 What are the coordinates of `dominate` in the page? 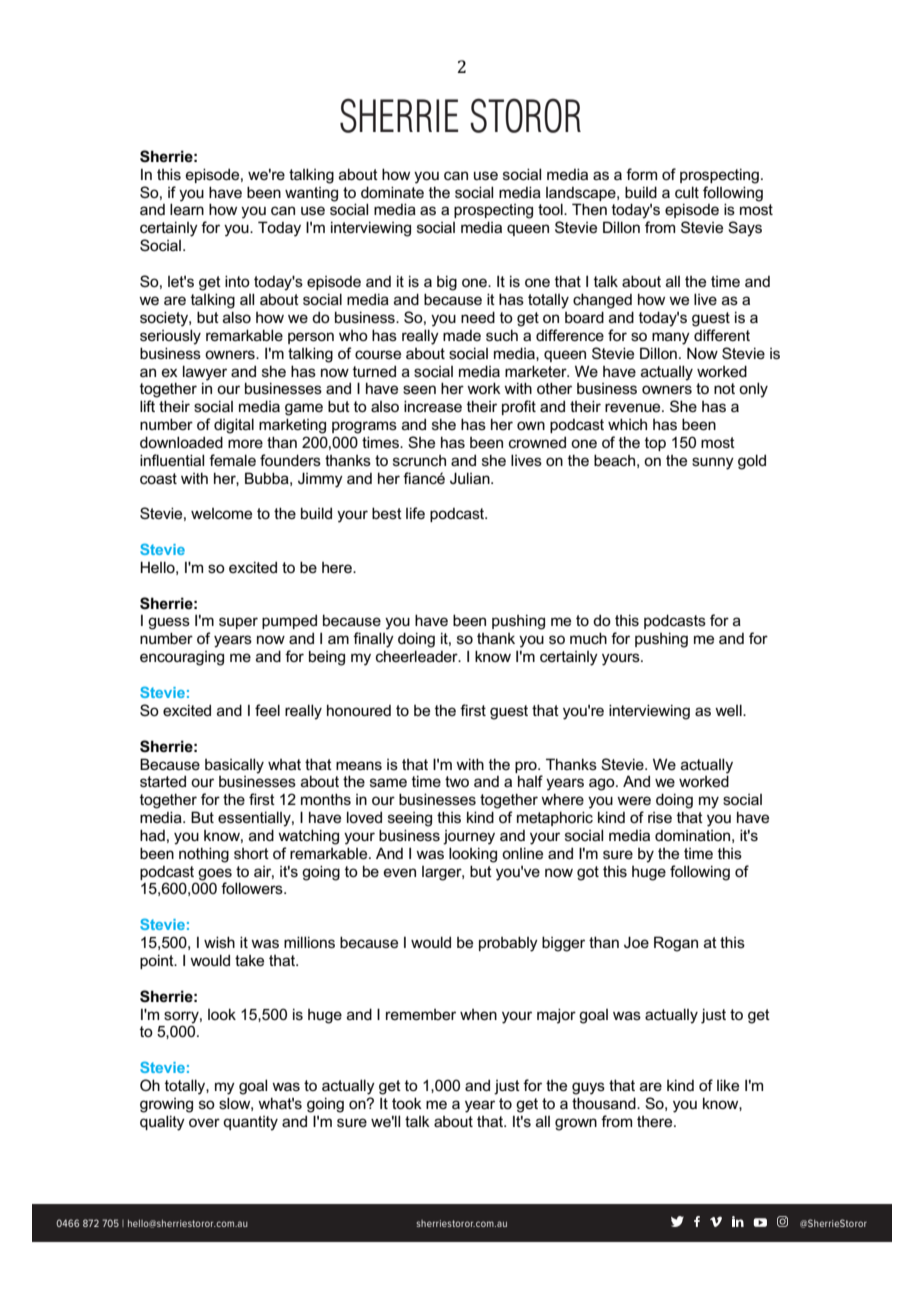 It's located at (392, 192).
